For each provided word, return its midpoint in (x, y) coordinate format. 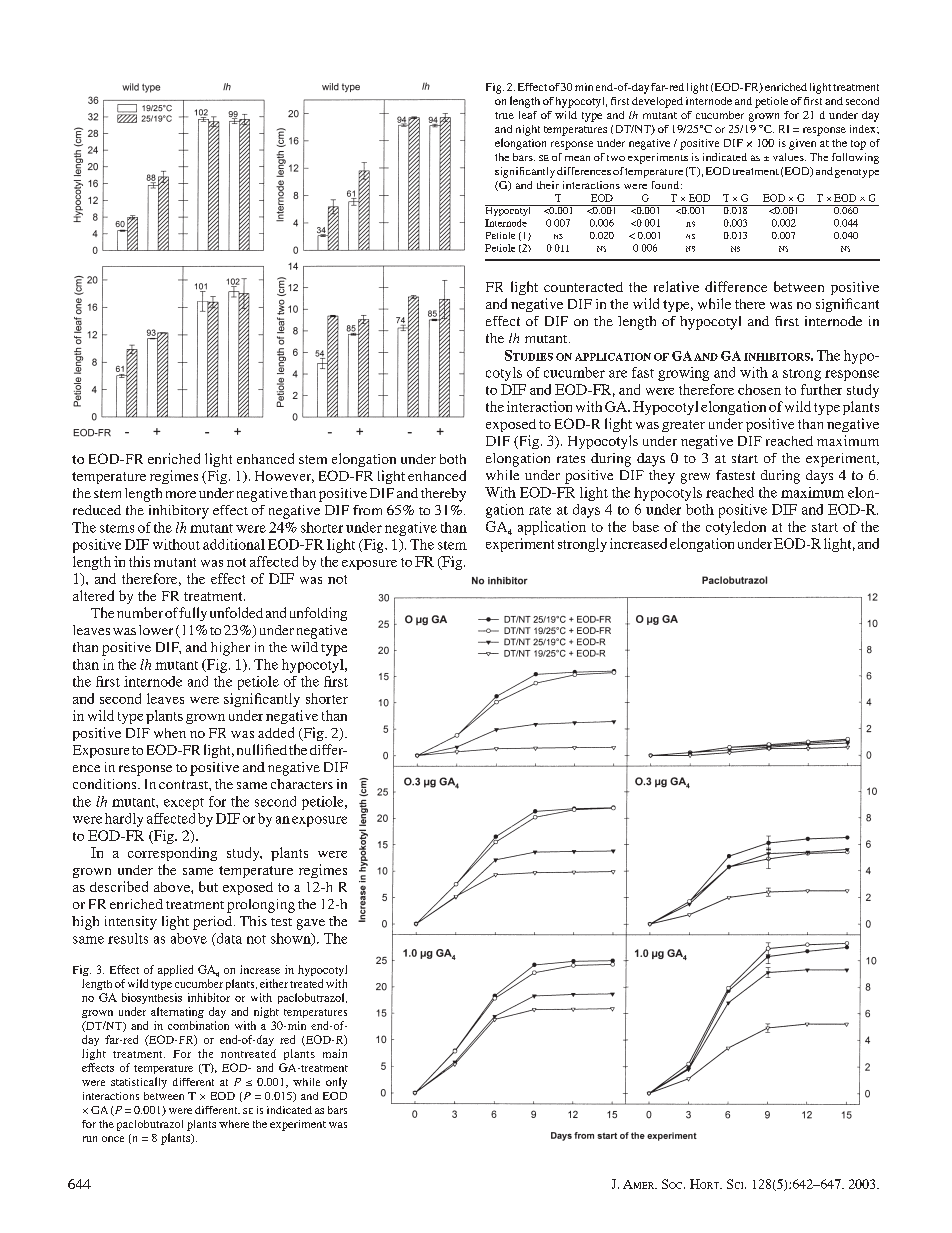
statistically (139, 1083)
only (336, 1083)
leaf (528, 115)
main (335, 1053)
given (802, 144)
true (504, 115)
